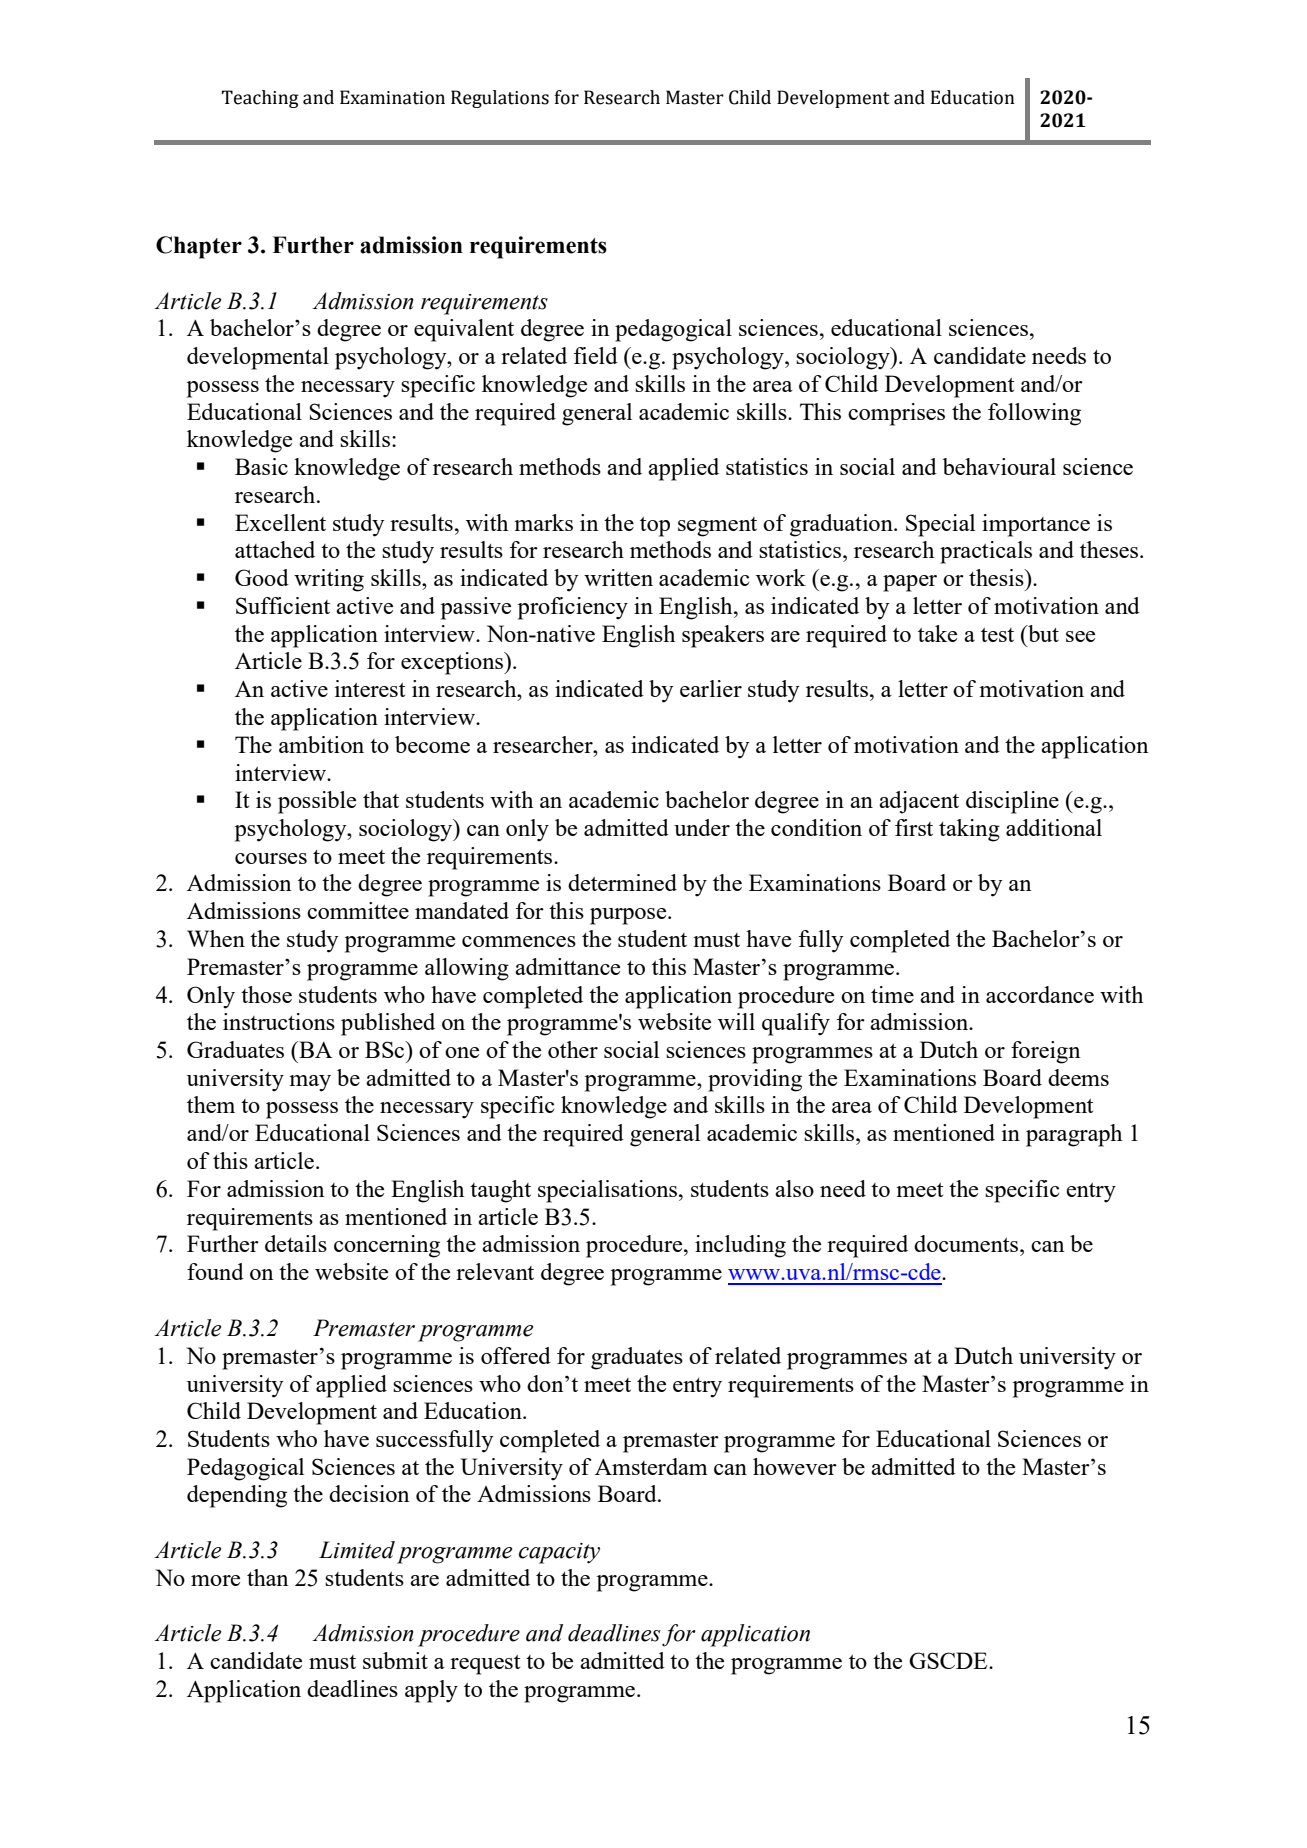 The width and height of the screenshot is (1307, 1848). Describe the element at coordinates (559, 1553) in the screenshot. I see `capacity` at that location.
